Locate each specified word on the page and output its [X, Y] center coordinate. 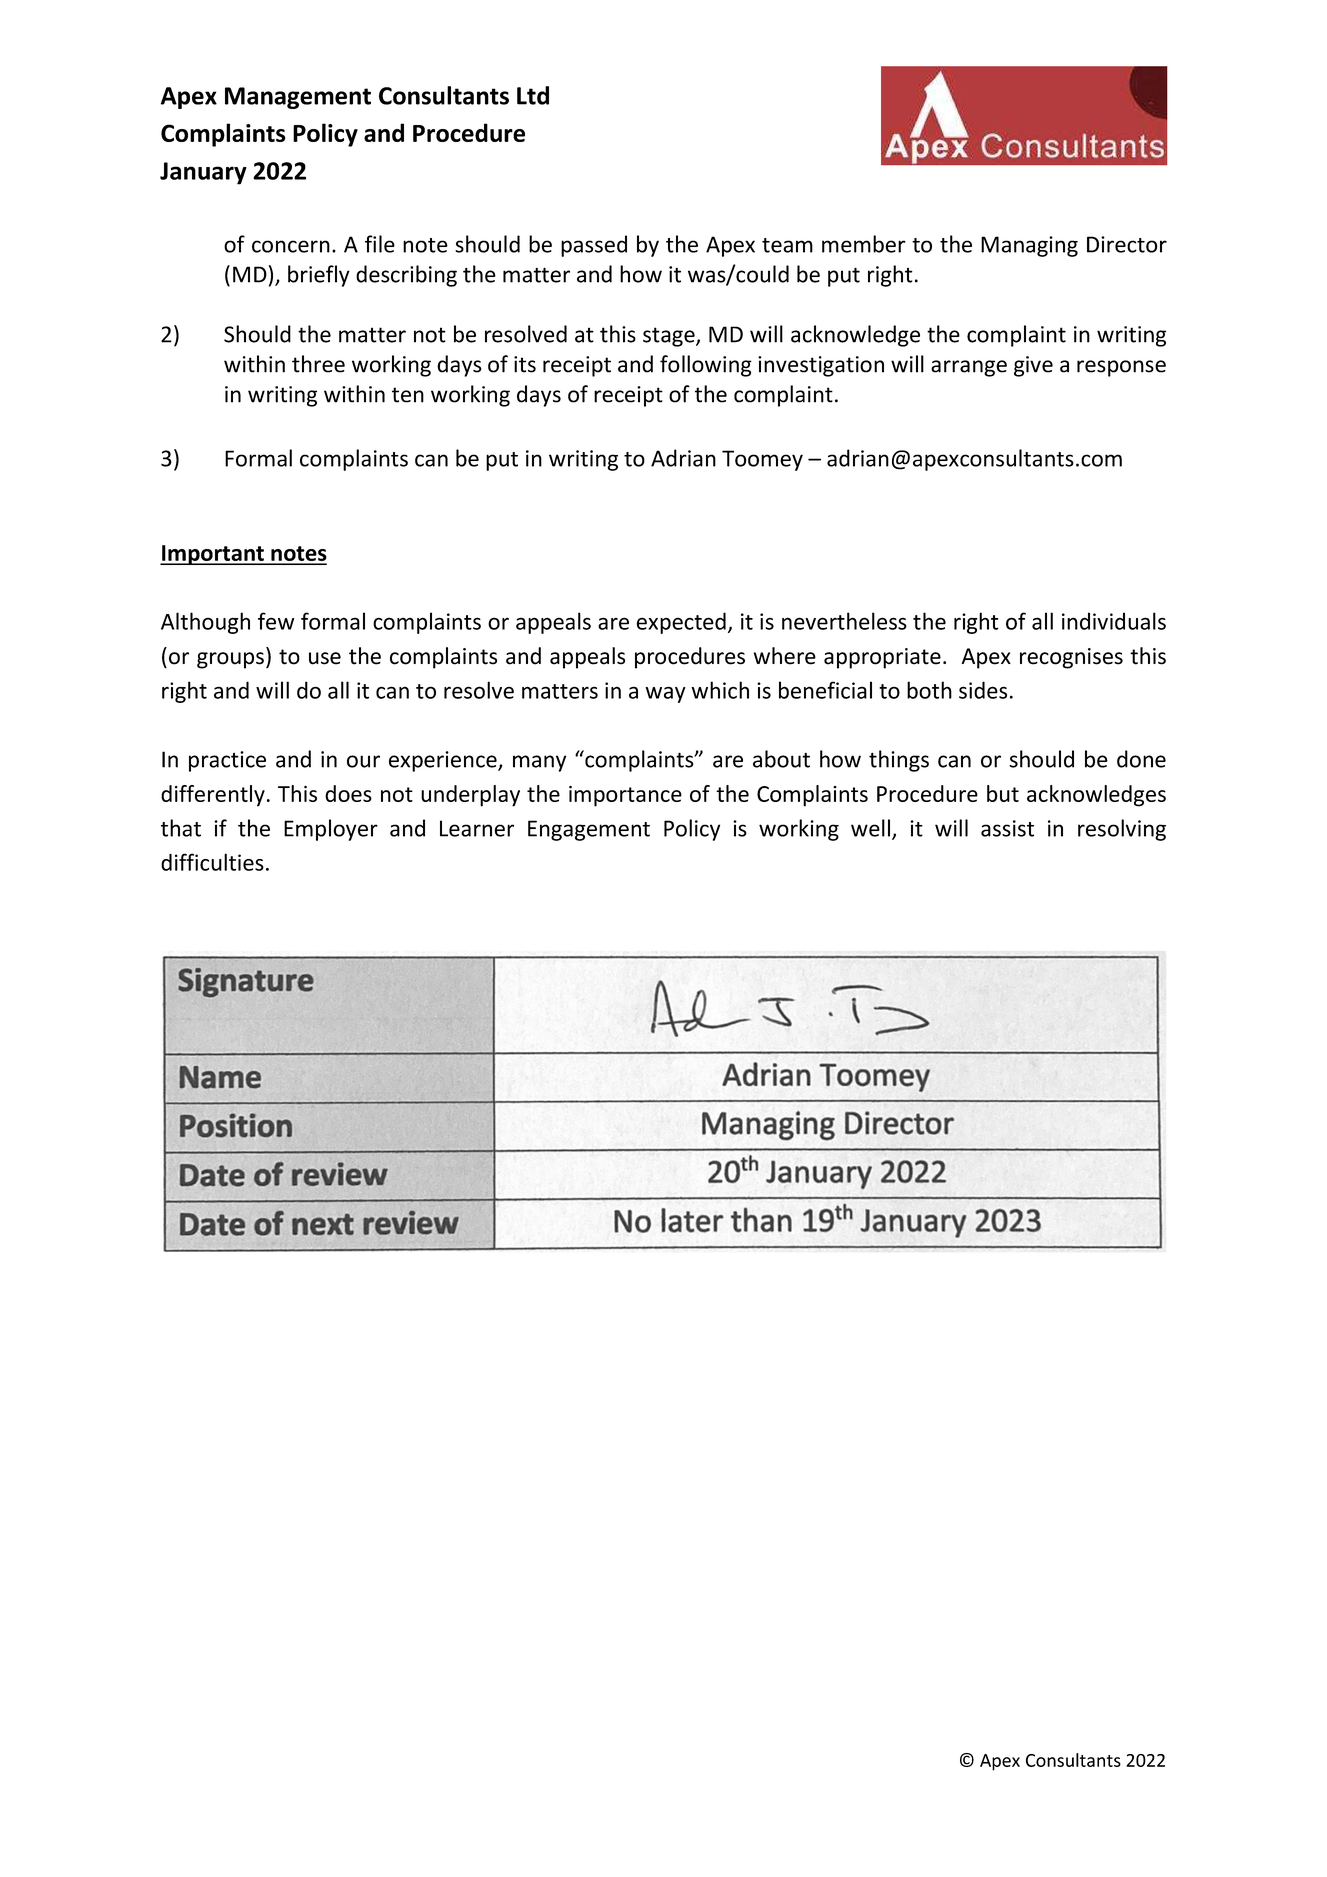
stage [670, 337]
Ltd [533, 95]
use [325, 658]
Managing [1029, 246]
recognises [1071, 658]
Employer [331, 830]
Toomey [762, 460]
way [665, 694]
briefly [319, 276]
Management [298, 98]
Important [213, 555]
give [1033, 366]
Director [1127, 244]
